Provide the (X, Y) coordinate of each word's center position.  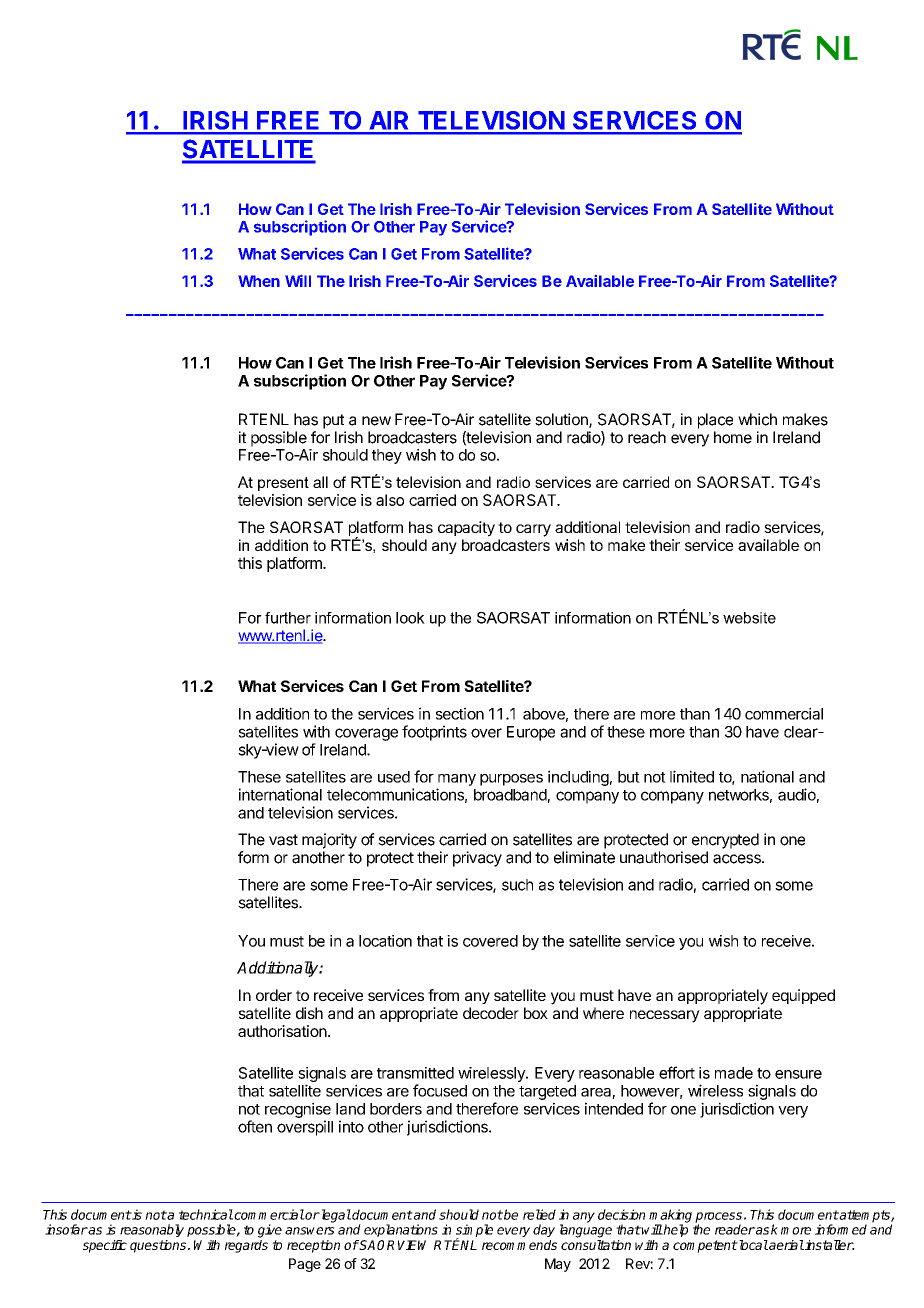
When (259, 281)
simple (474, 1232)
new (376, 421)
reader (735, 1229)
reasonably (152, 1230)
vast (283, 840)
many (457, 780)
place (715, 421)
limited (692, 776)
